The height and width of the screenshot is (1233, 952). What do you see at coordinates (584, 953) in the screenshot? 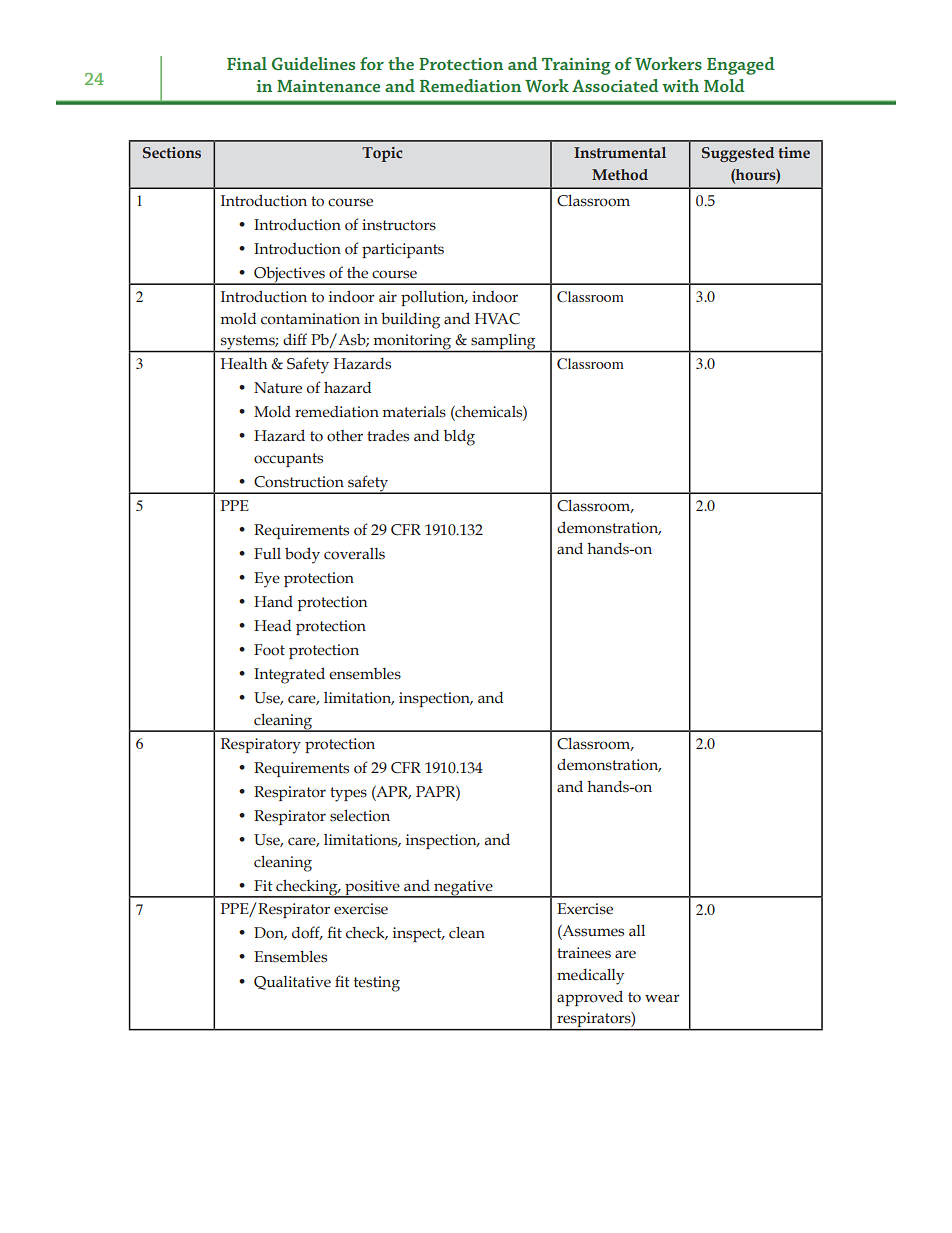
I see `trainees` at bounding box center [584, 953].
